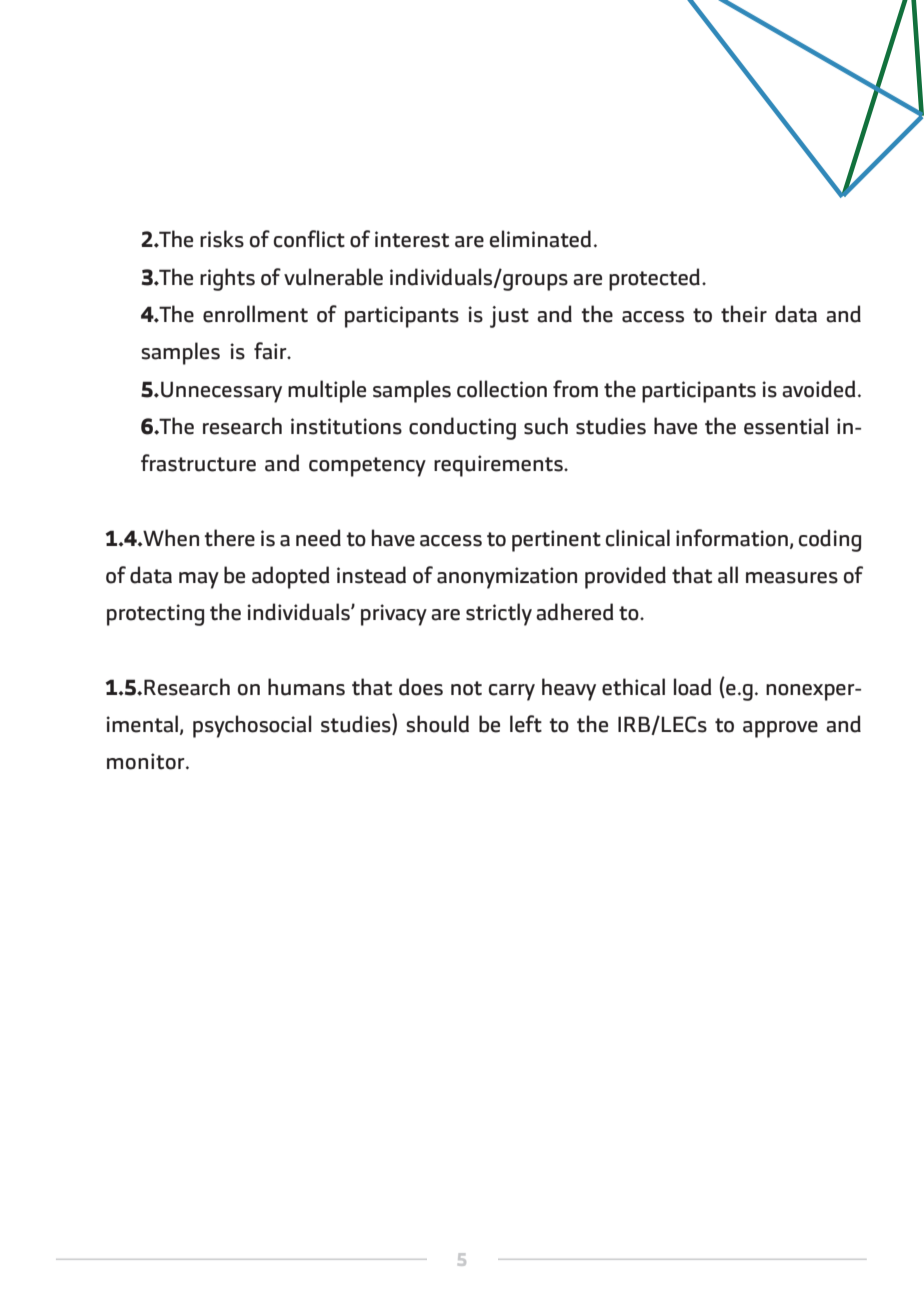 Image resolution: width=924 pixels, height=1308 pixels. I want to click on approve, so click(780, 729).
